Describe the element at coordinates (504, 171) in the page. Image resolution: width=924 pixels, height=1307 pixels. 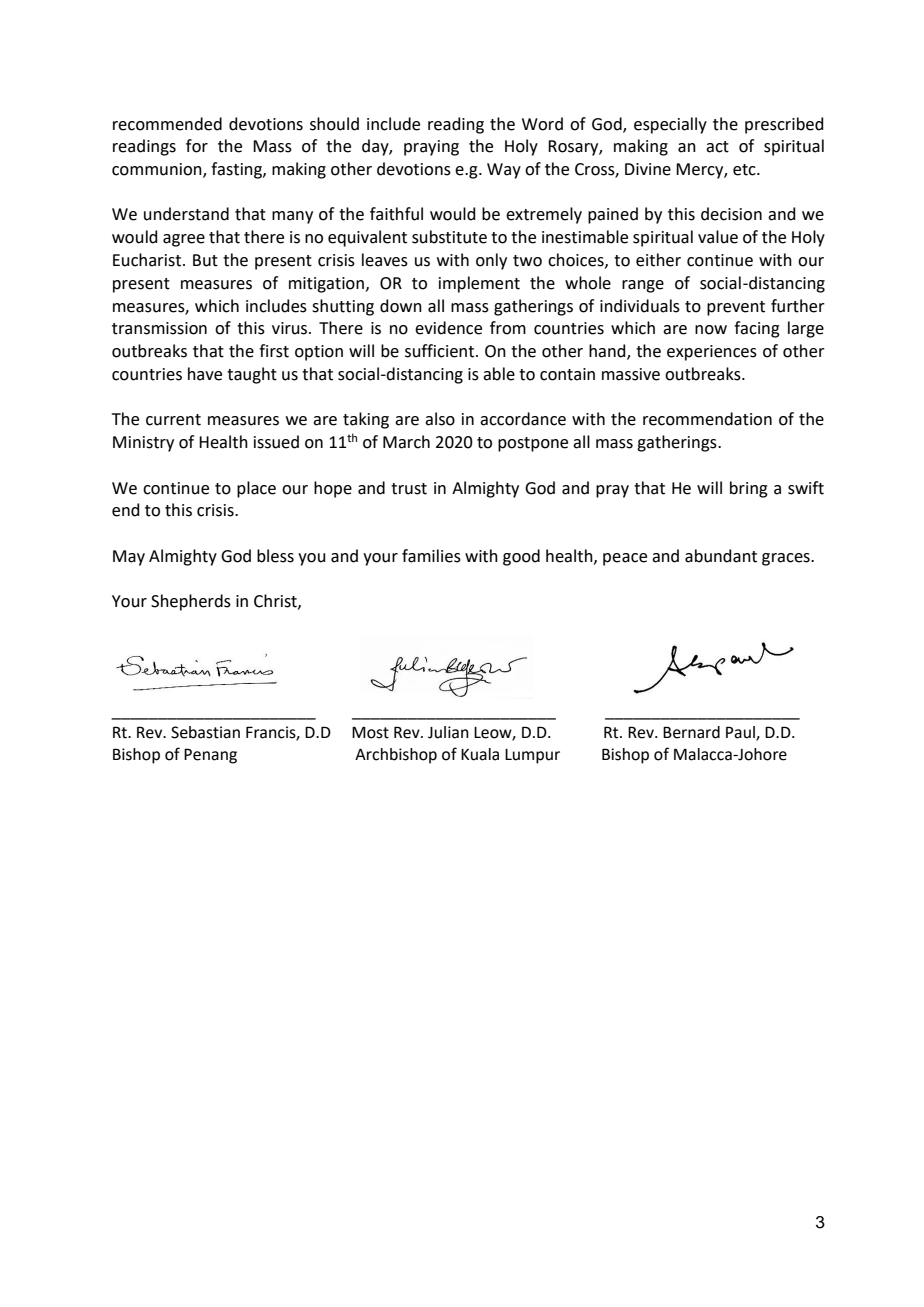
I see `Way` at that location.
